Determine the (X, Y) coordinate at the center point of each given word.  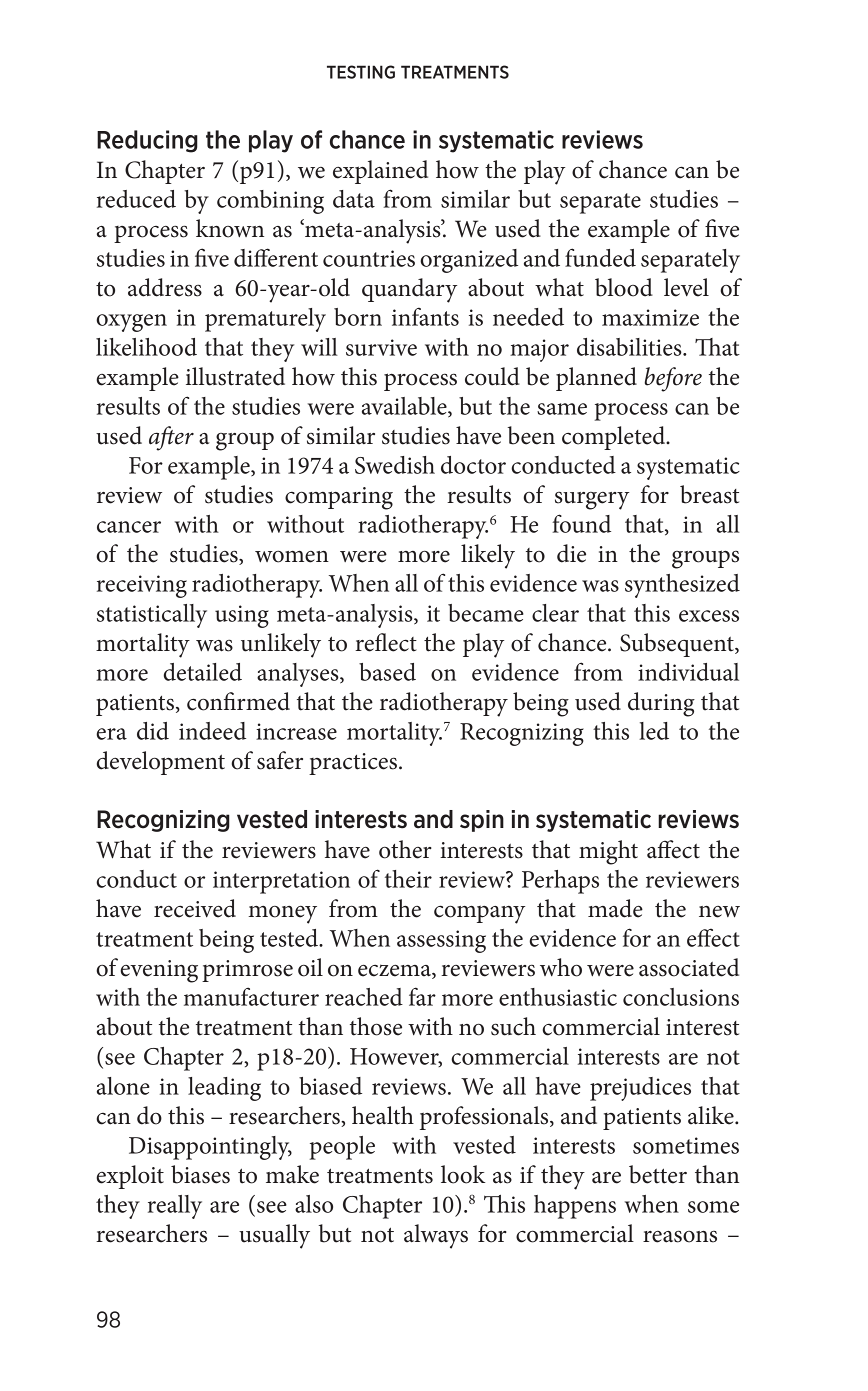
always (436, 1236)
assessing (441, 941)
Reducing (147, 141)
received (195, 908)
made (615, 908)
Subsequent (678, 645)
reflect (386, 642)
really (175, 1207)
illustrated (235, 376)
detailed (202, 672)
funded (600, 257)
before (673, 379)
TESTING (361, 72)
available (405, 407)
